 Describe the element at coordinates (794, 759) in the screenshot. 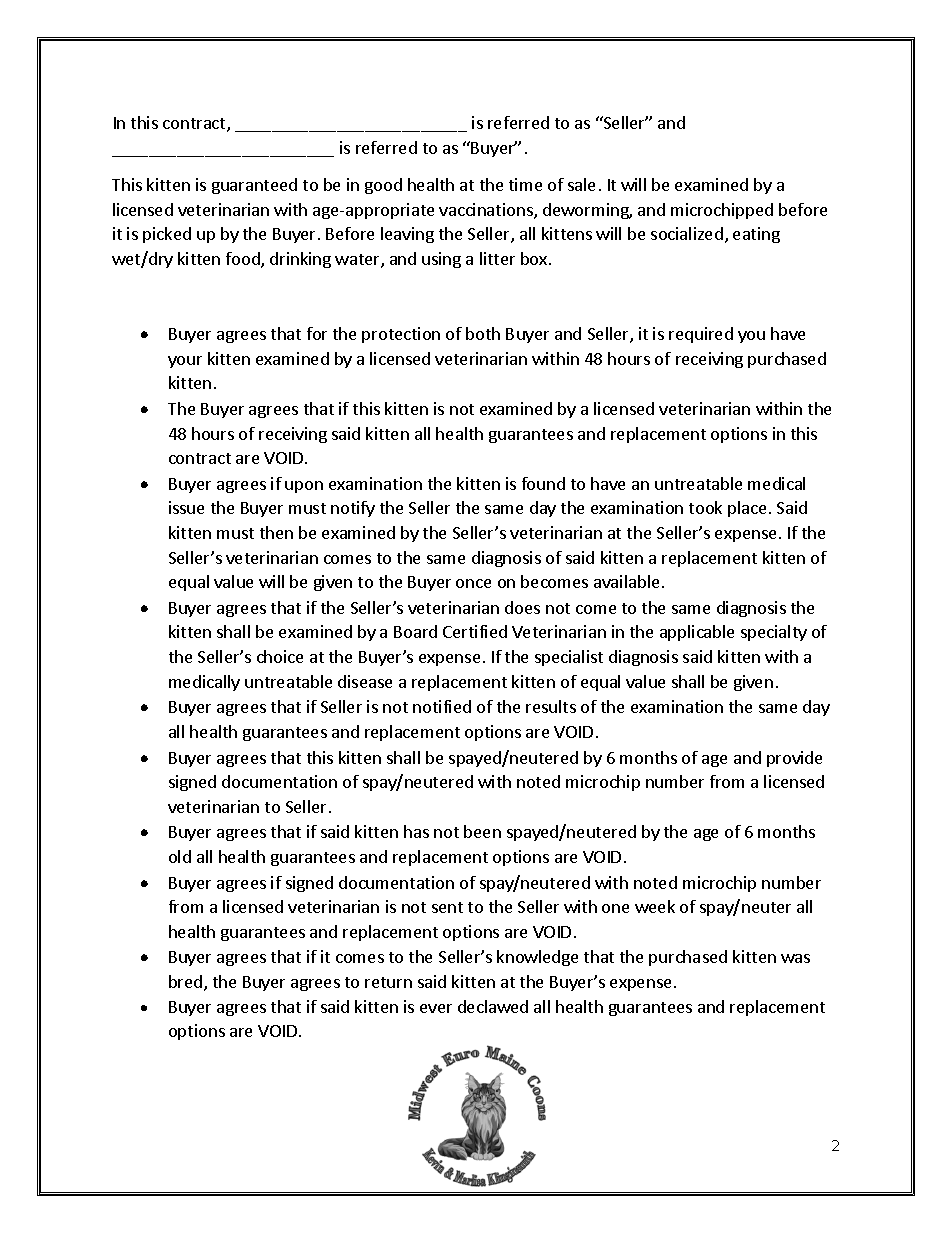

I see `provide` at that location.
